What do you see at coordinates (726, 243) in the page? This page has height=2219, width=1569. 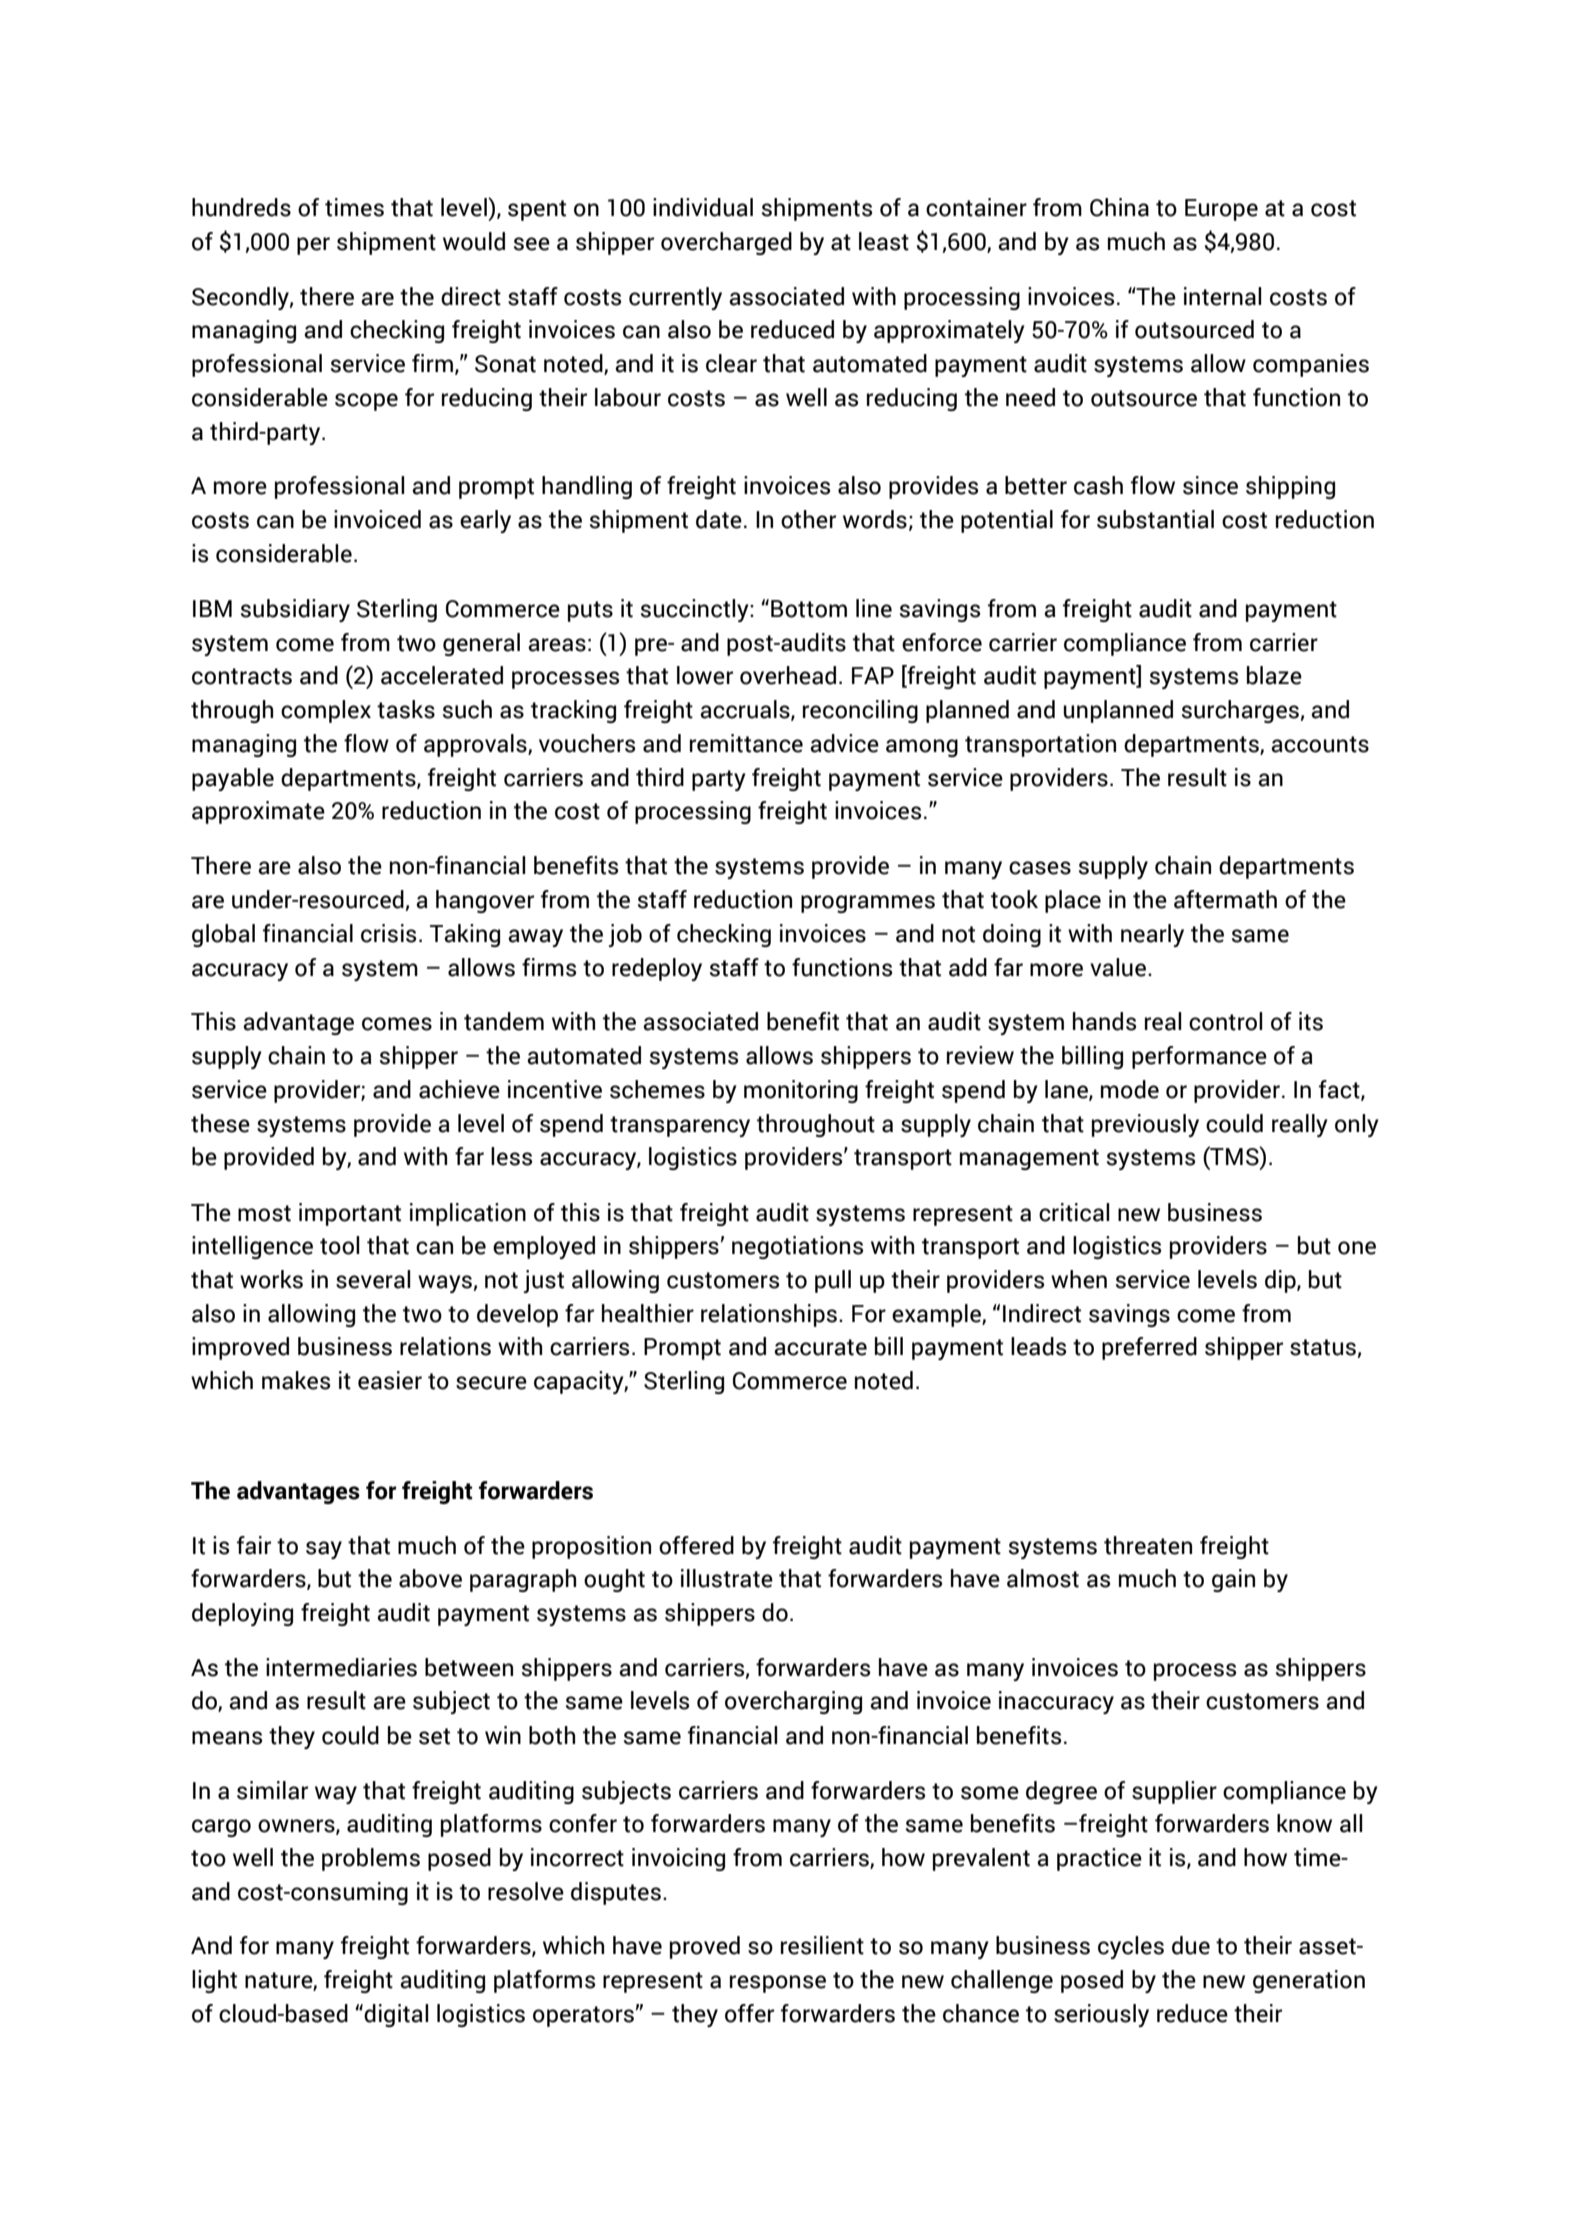 I see `overcharged` at bounding box center [726, 243].
